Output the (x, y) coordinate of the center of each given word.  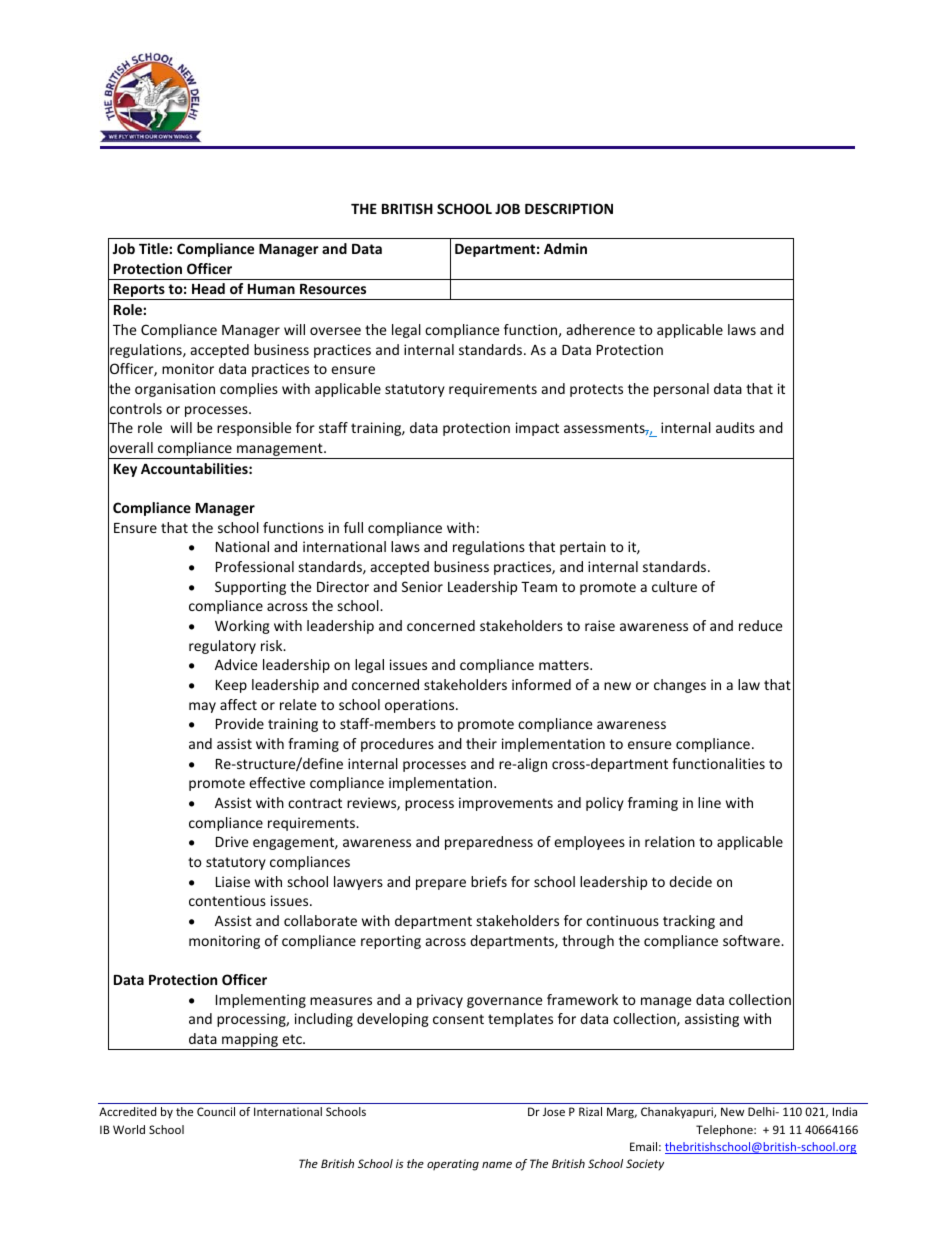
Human (271, 289)
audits (735, 427)
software (752, 940)
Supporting (250, 588)
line (709, 802)
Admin (565, 248)
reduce (760, 625)
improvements (506, 804)
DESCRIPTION (569, 208)
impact (537, 429)
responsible (254, 429)
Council (216, 1111)
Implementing (261, 1001)
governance (504, 1002)
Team (539, 587)
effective (277, 782)
